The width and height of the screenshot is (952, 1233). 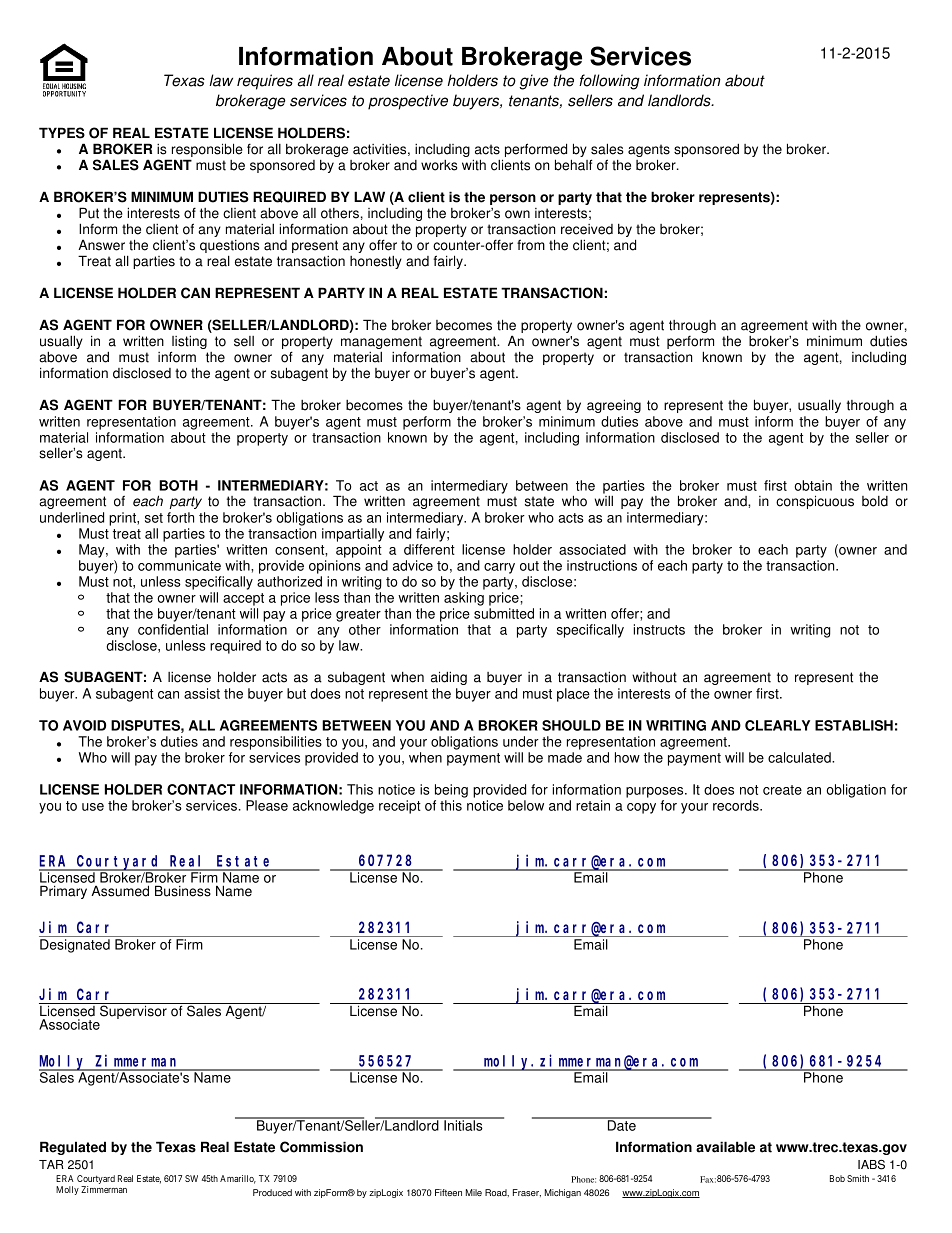 What do you see at coordinates (659, 629) in the screenshot?
I see `instructs` at bounding box center [659, 629].
